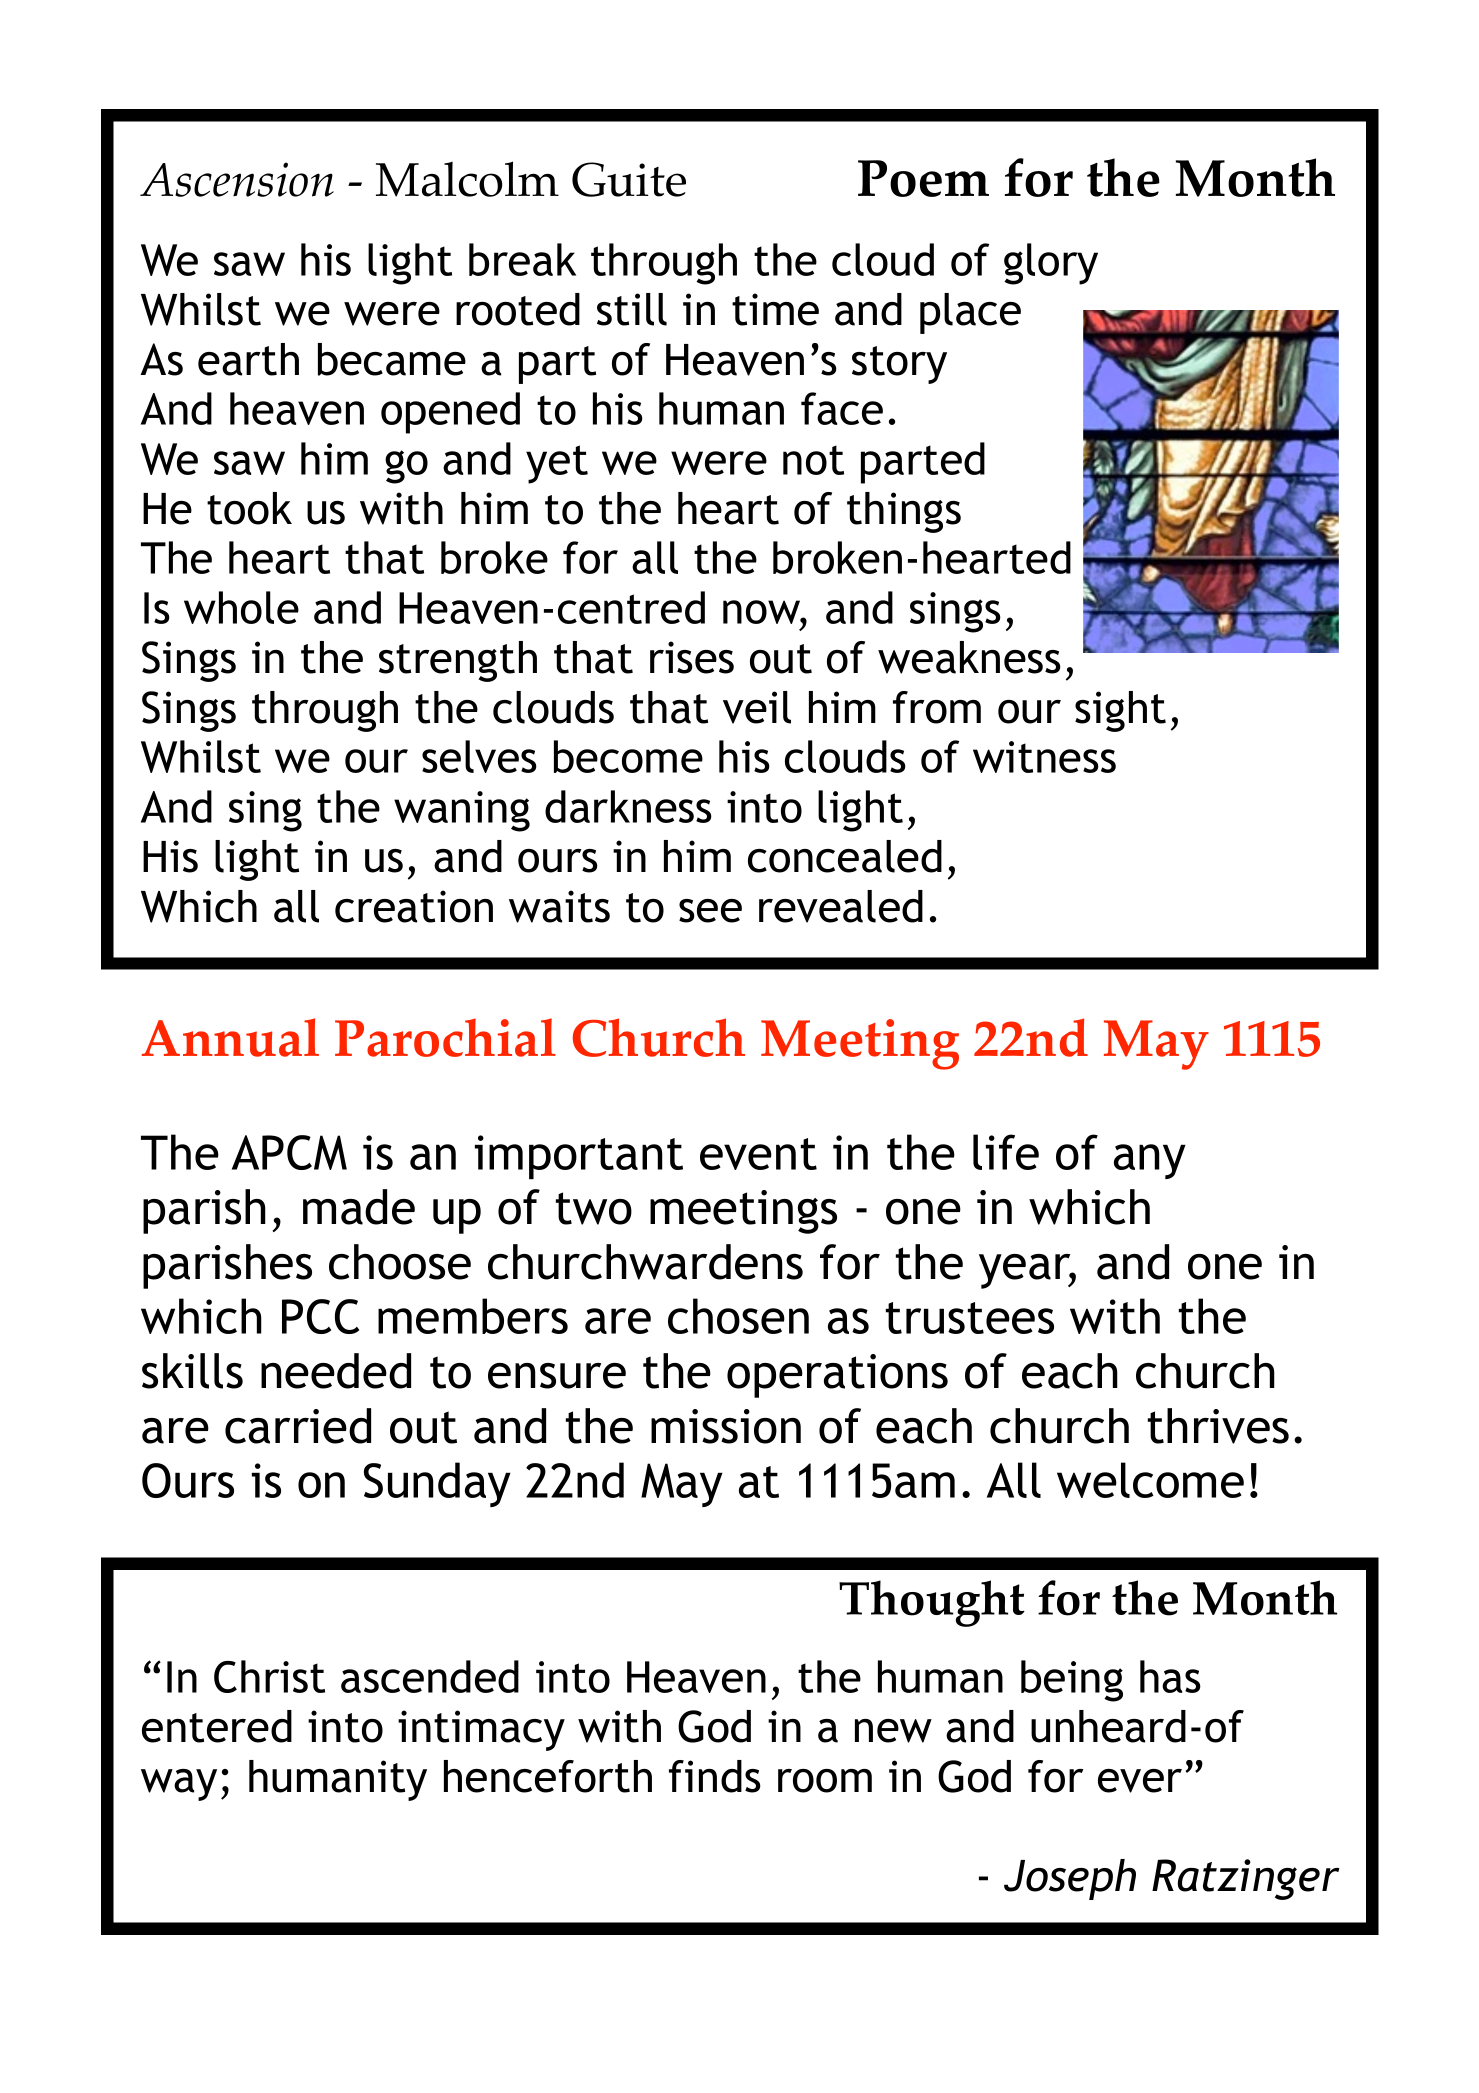  I want to click on time, so click(775, 309).
